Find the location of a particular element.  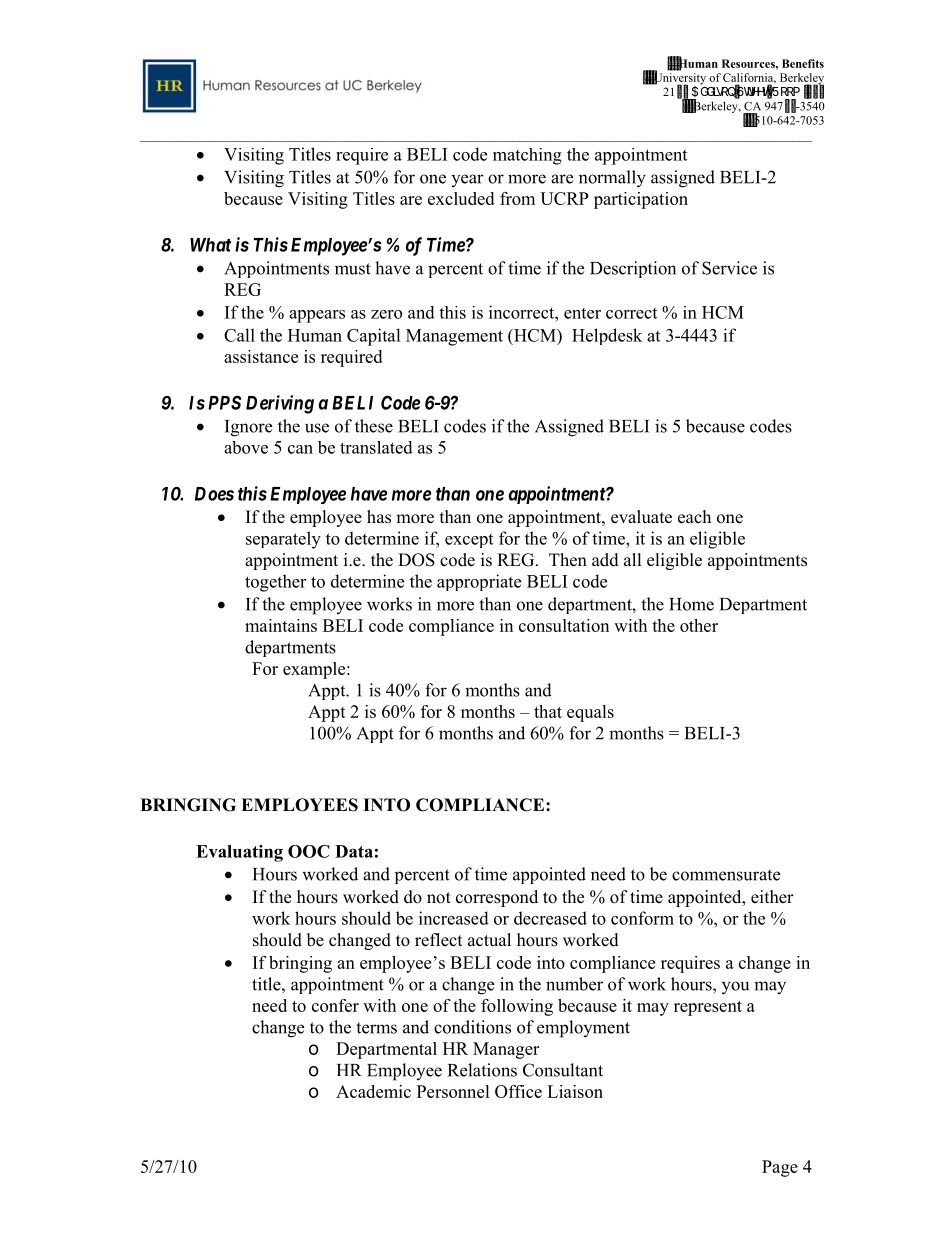

California is located at coordinates (749, 78).
